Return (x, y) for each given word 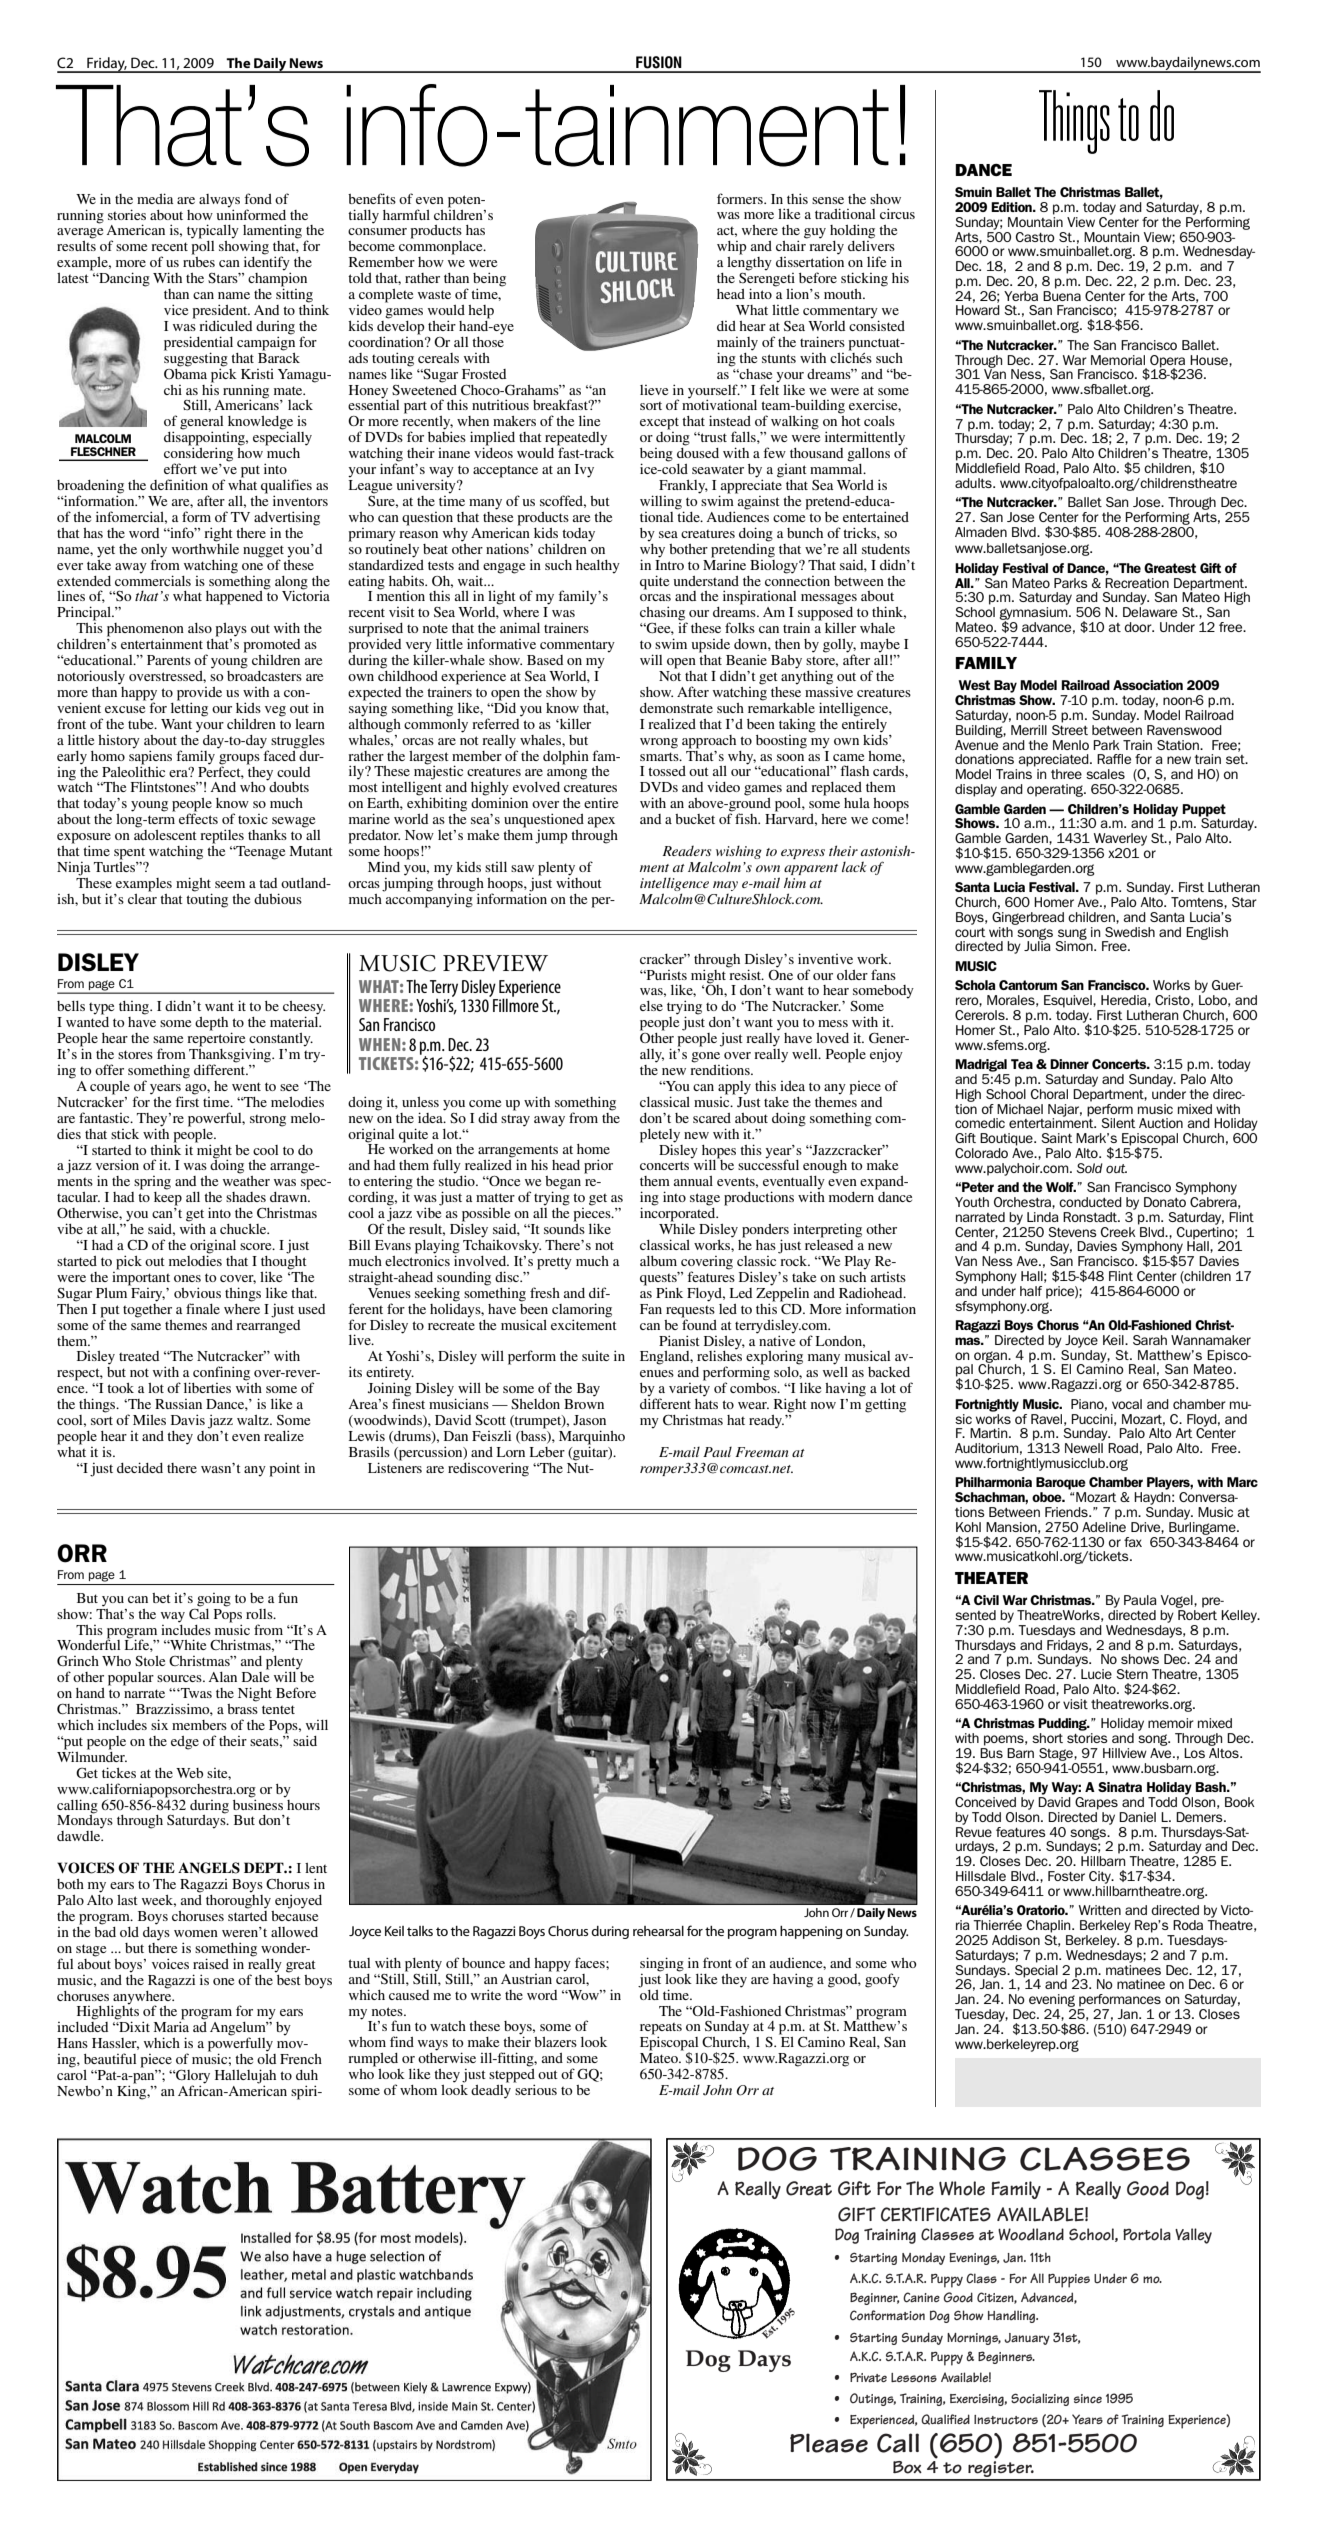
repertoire (216, 1039)
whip (732, 248)
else (651, 1006)
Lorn (511, 1452)
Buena (1062, 294)
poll (203, 248)
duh (307, 2075)
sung (1072, 935)
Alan (222, 1677)
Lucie (1096, 1674)
